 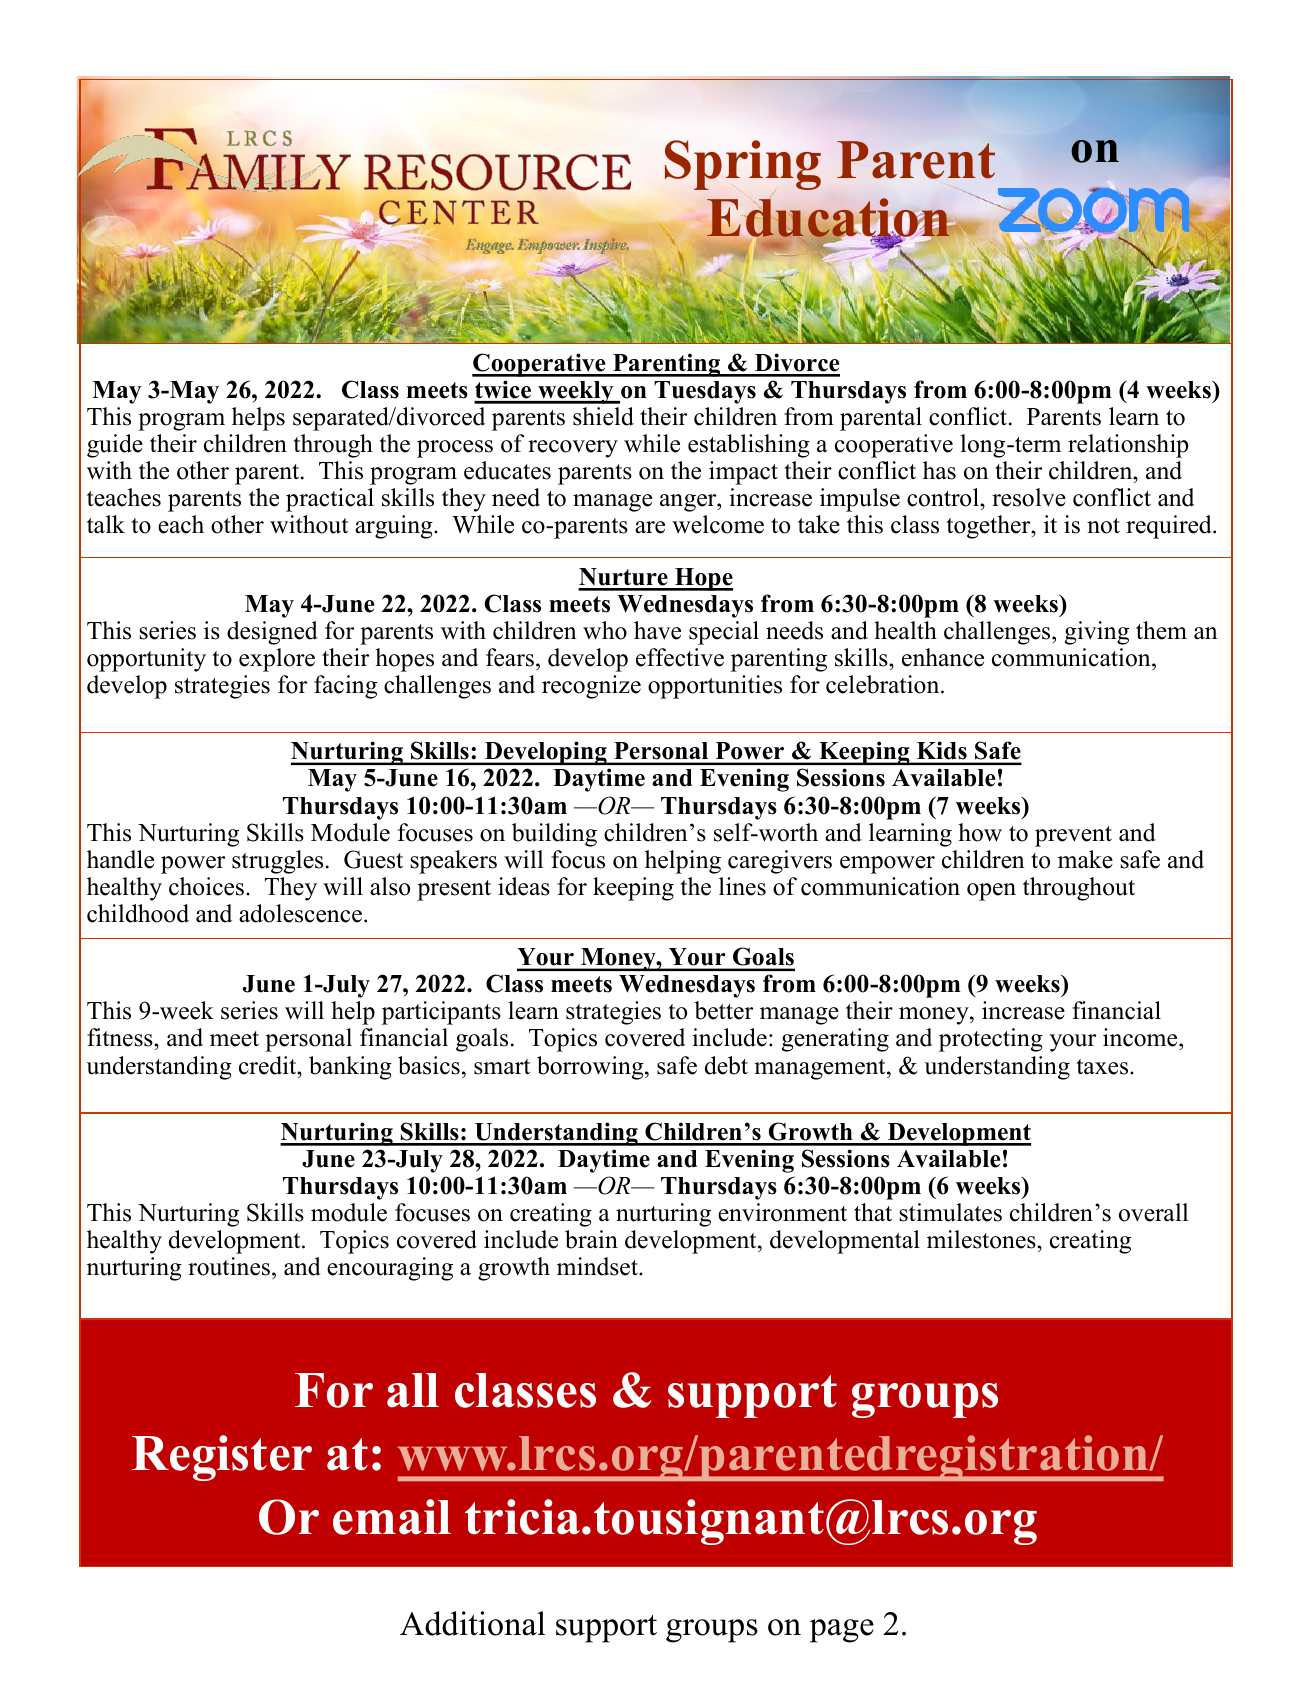 I want to click on Spring, so click(x=743, y=165).
